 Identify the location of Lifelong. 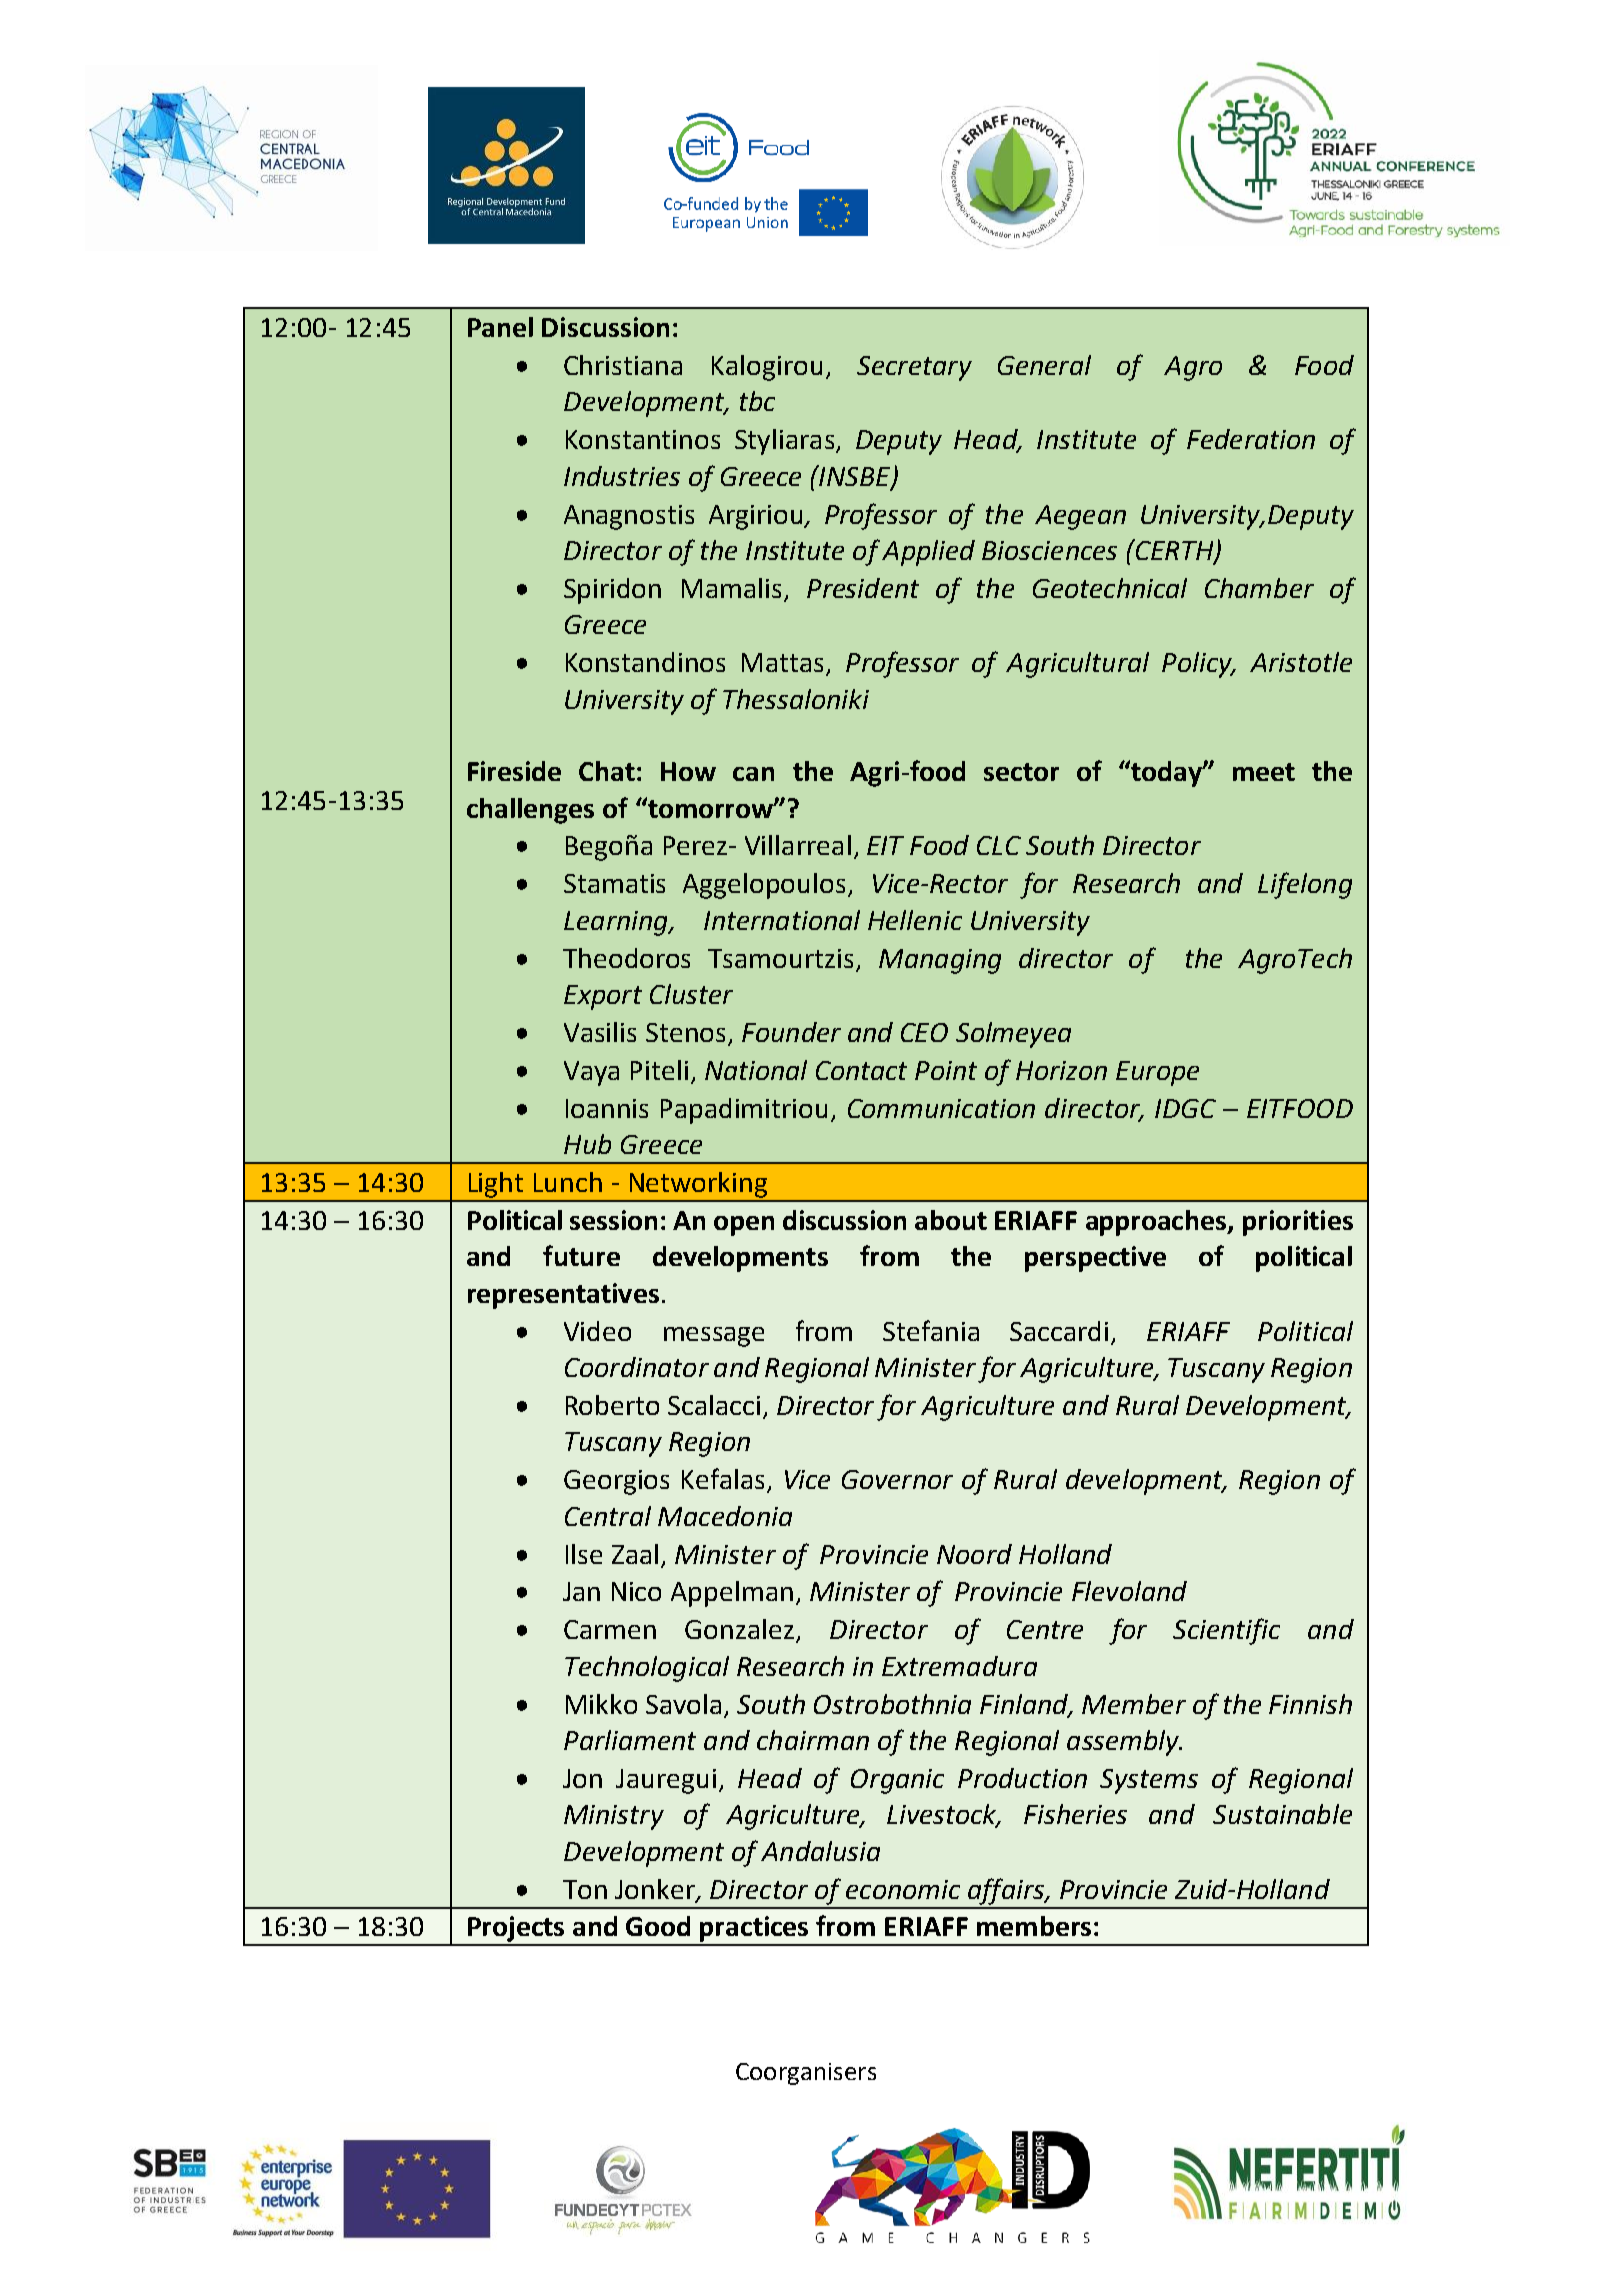
(1305, 885).
